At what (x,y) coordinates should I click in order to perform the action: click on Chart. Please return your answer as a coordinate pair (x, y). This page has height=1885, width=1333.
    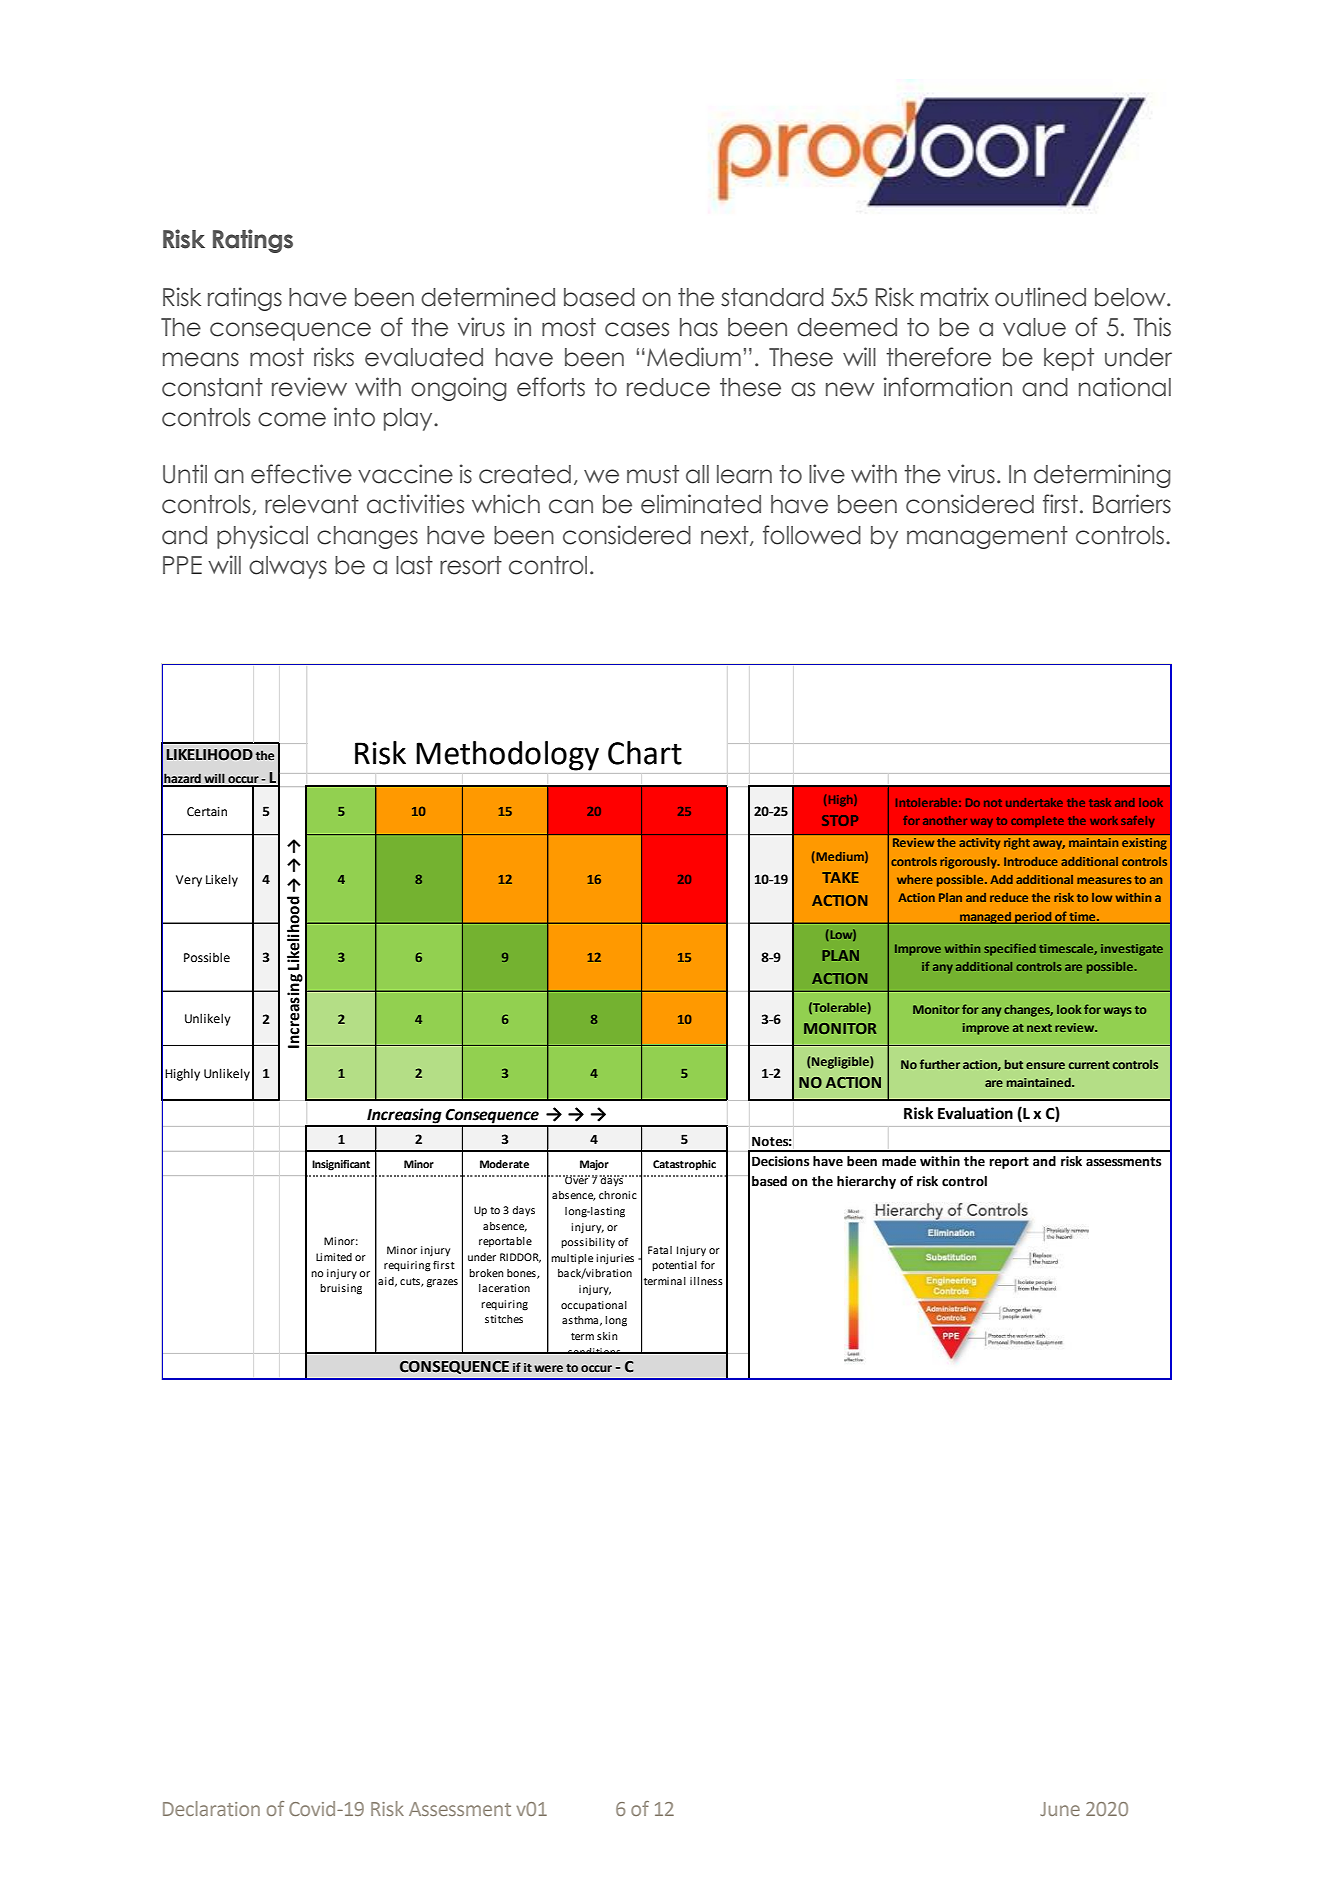
    Looking at the image, I should click on (645, 753).
